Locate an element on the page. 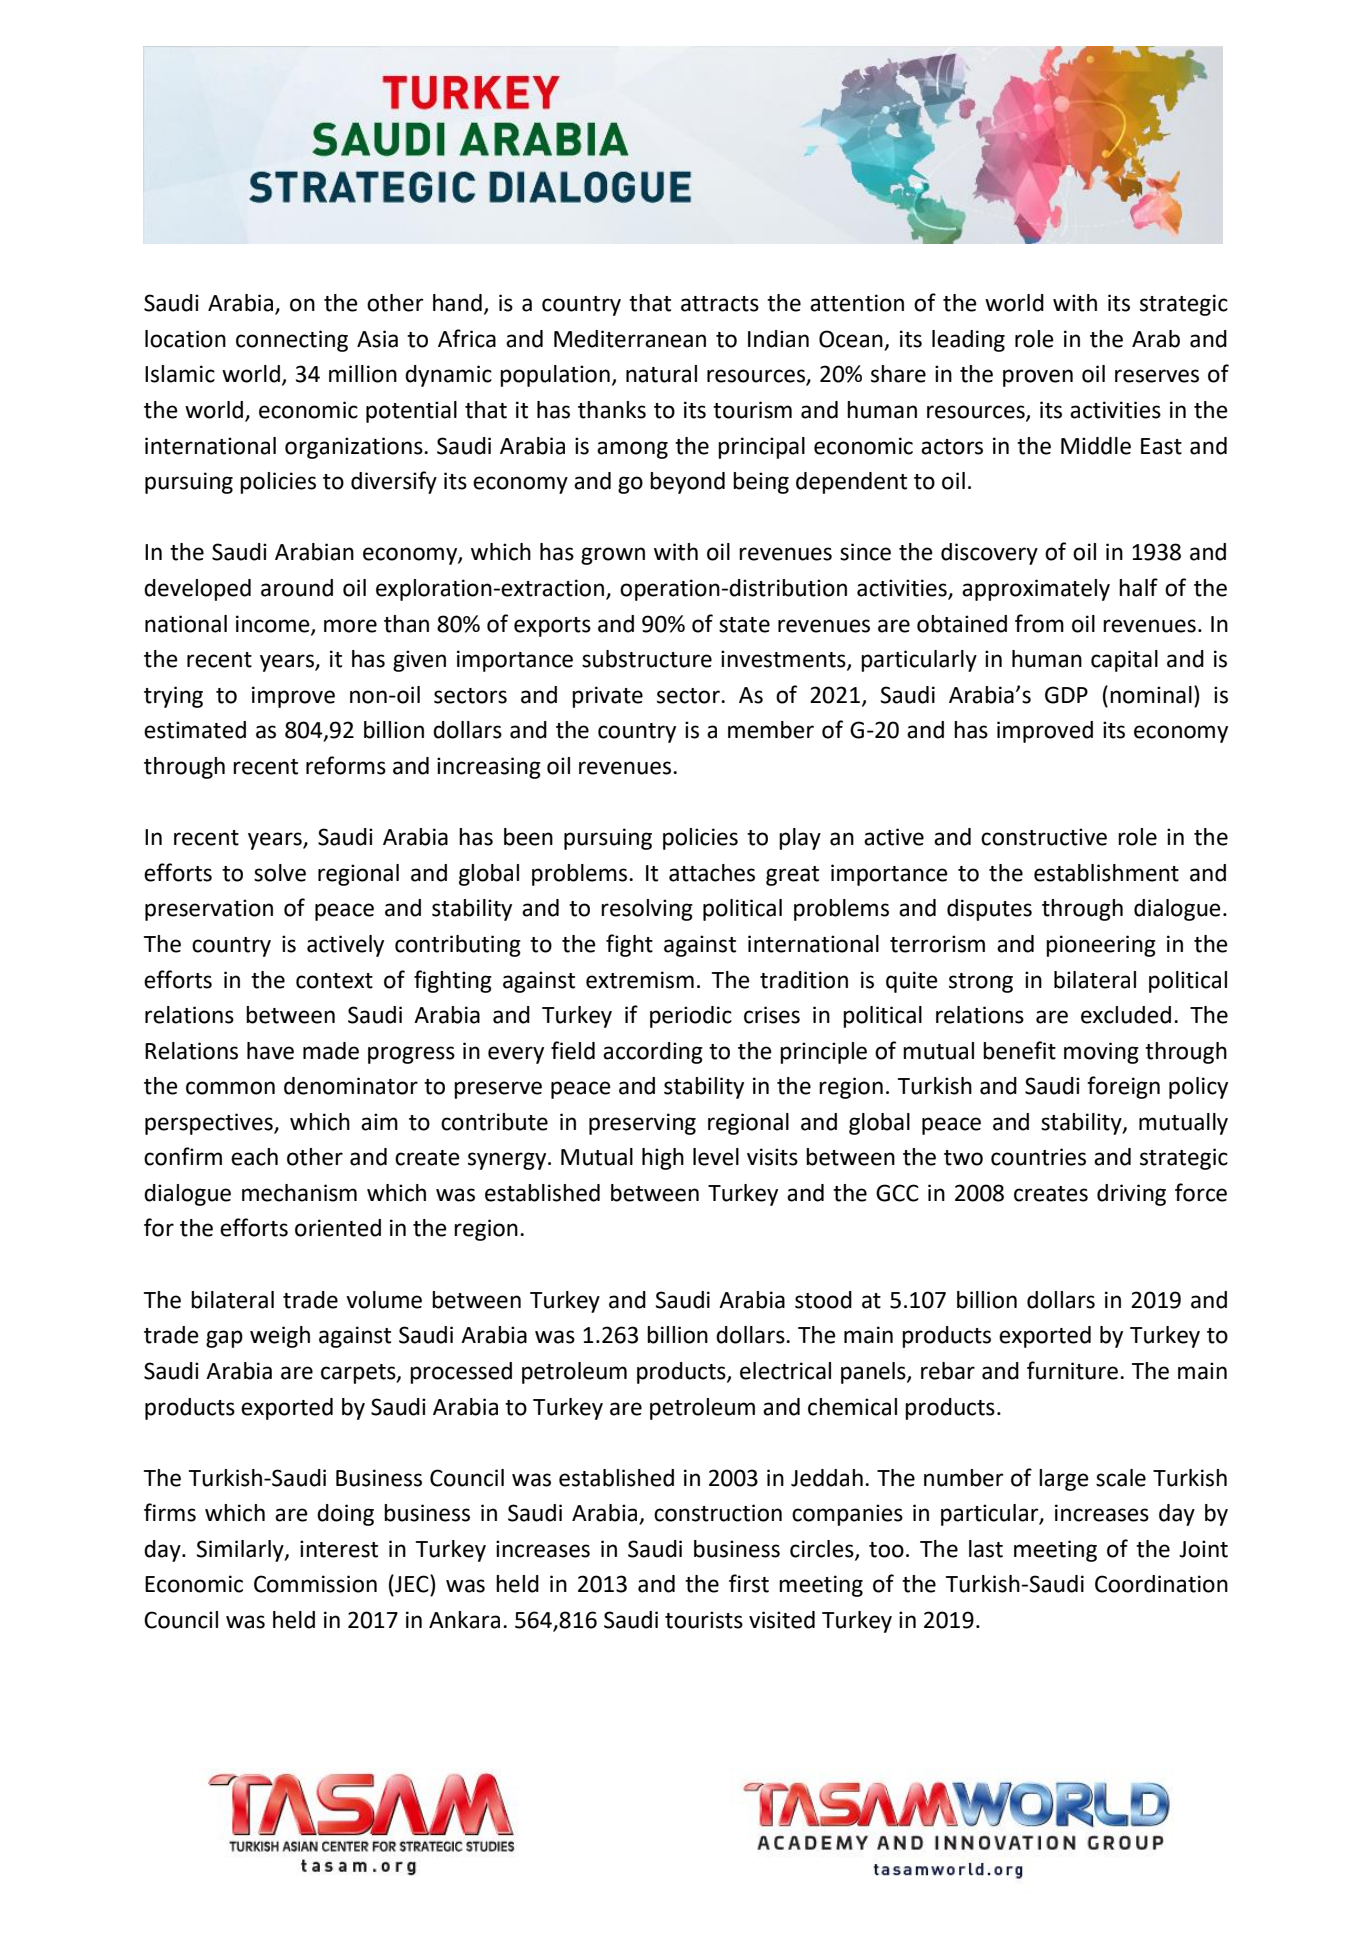  reforms is located at coordinates (346, 765).
